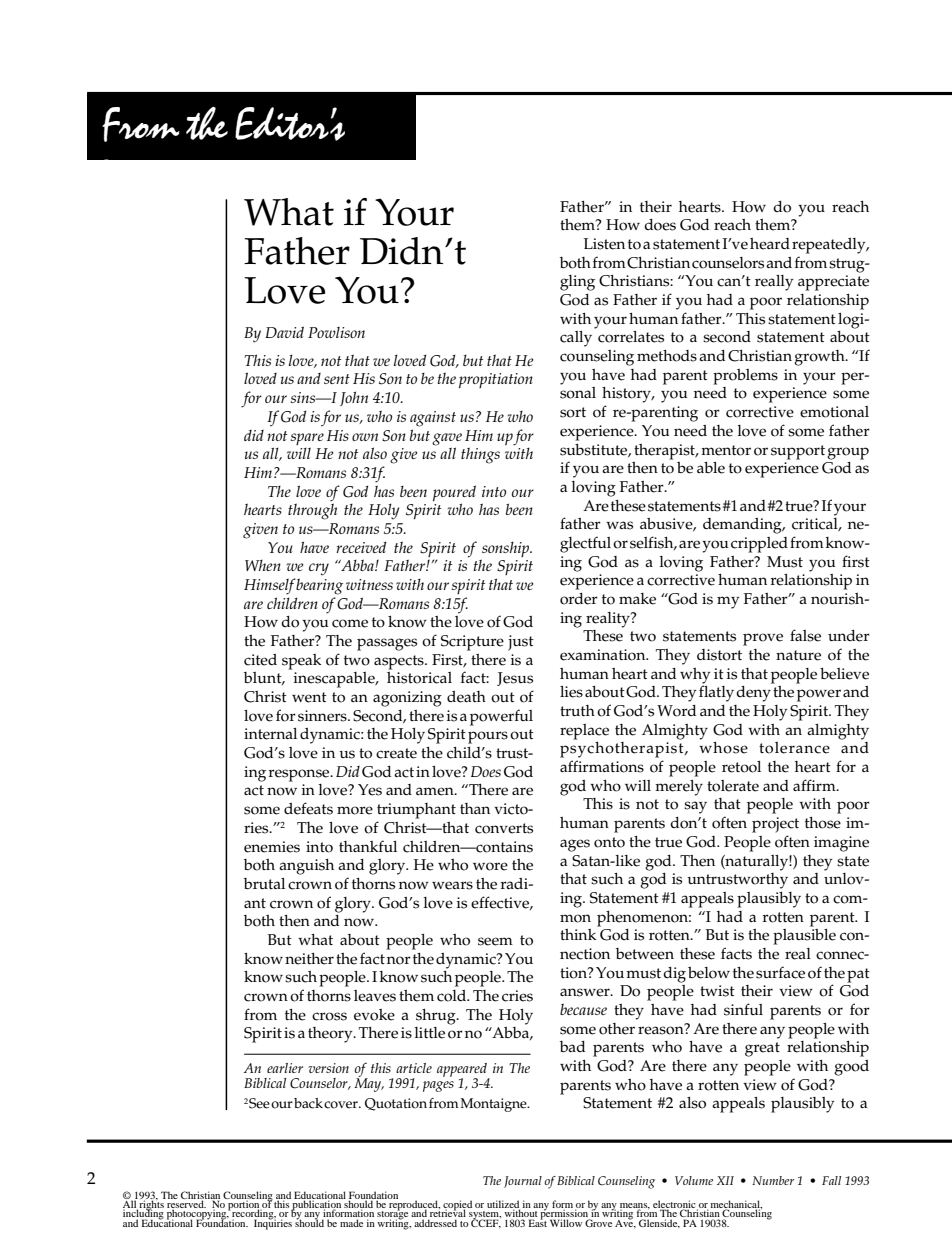 This screenshot has width=952, height=1233. What do you see at coordinates (495, 941) in the screenshot?
I see `seem` at bounding box center [495, 941].
